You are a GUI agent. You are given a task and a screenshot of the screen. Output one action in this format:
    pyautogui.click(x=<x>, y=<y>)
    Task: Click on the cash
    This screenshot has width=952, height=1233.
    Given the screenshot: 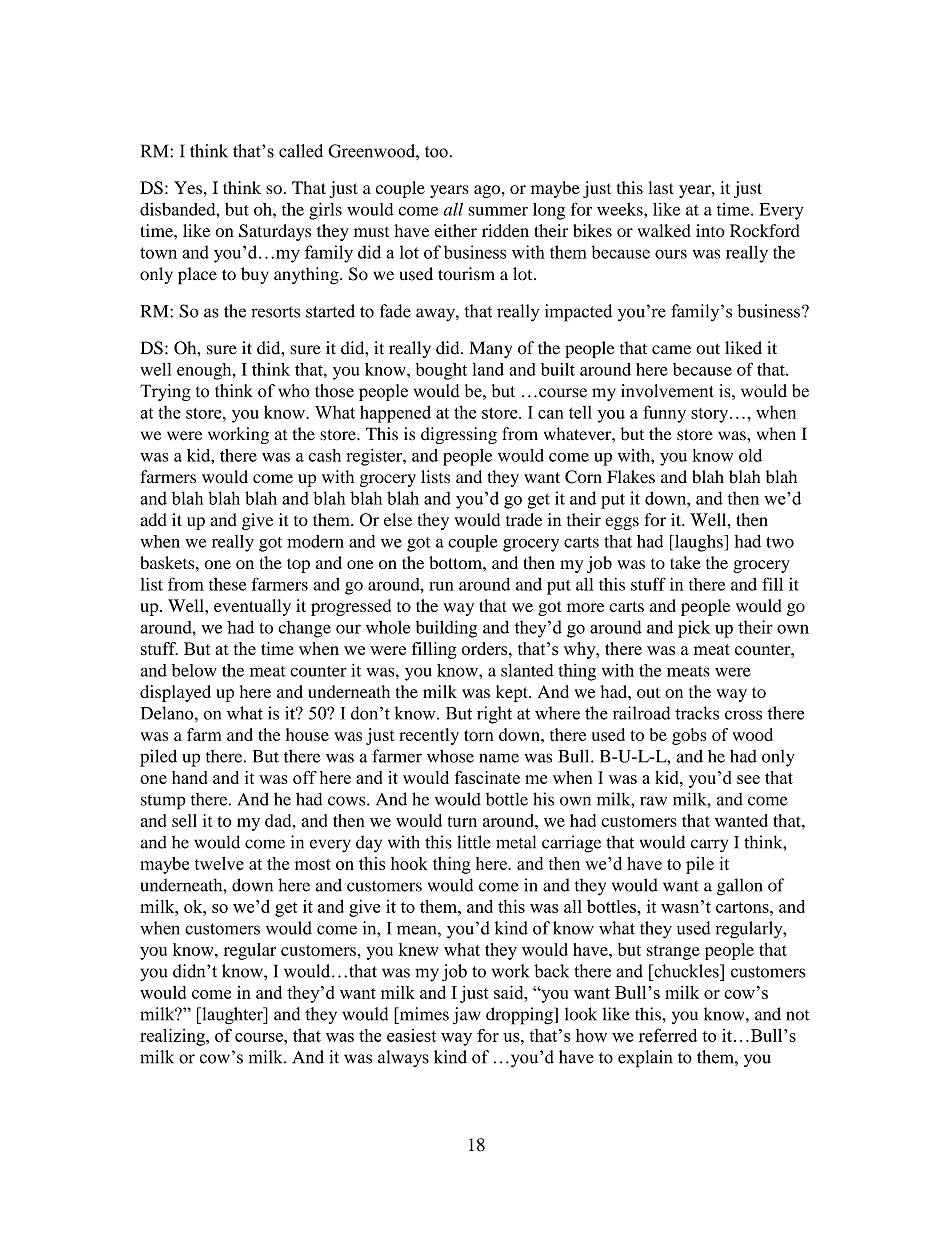 What is the action you would take?
    pyautogui.click(x=324, y=455)
